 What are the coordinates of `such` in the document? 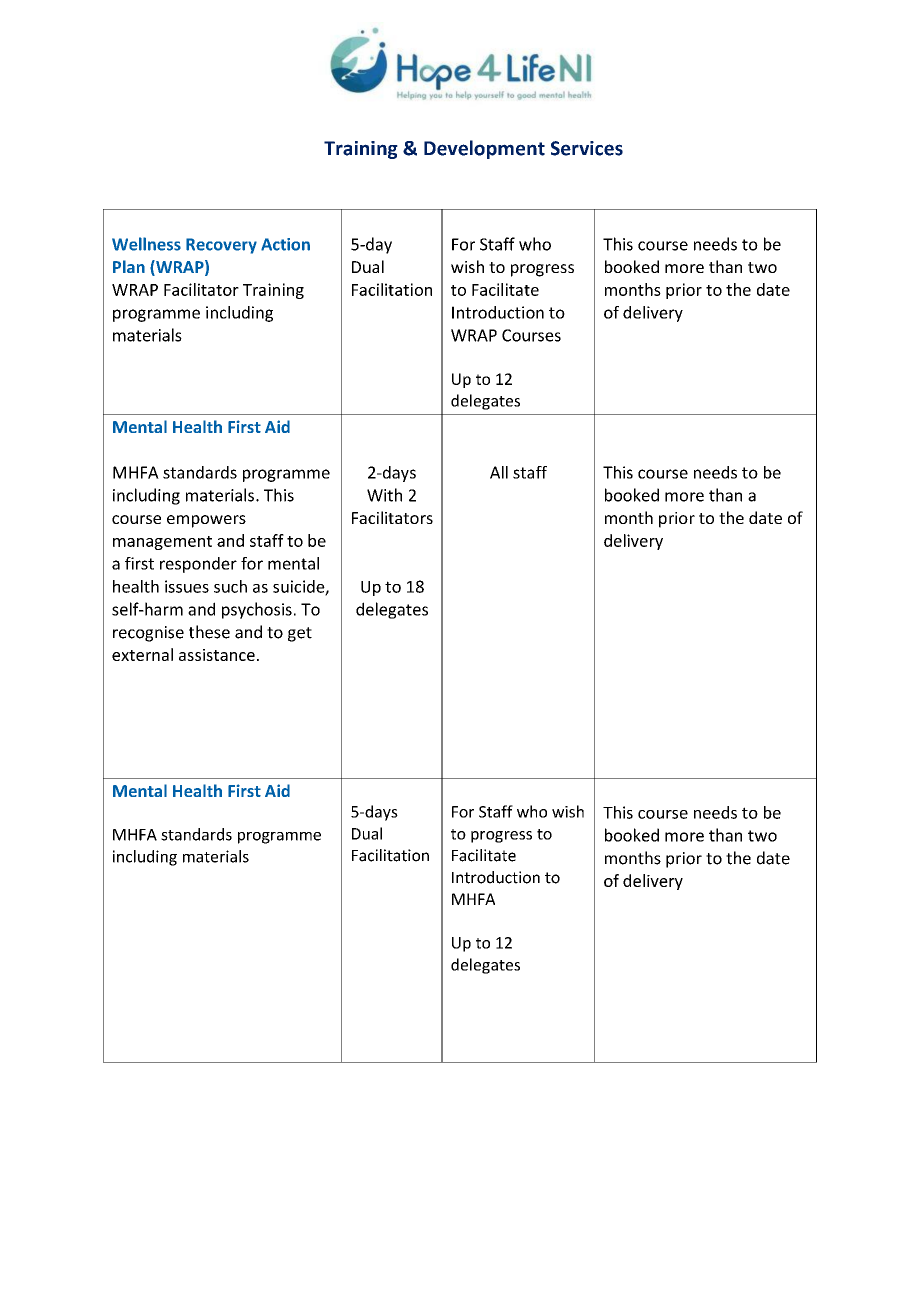 It's located at (230, 586).
